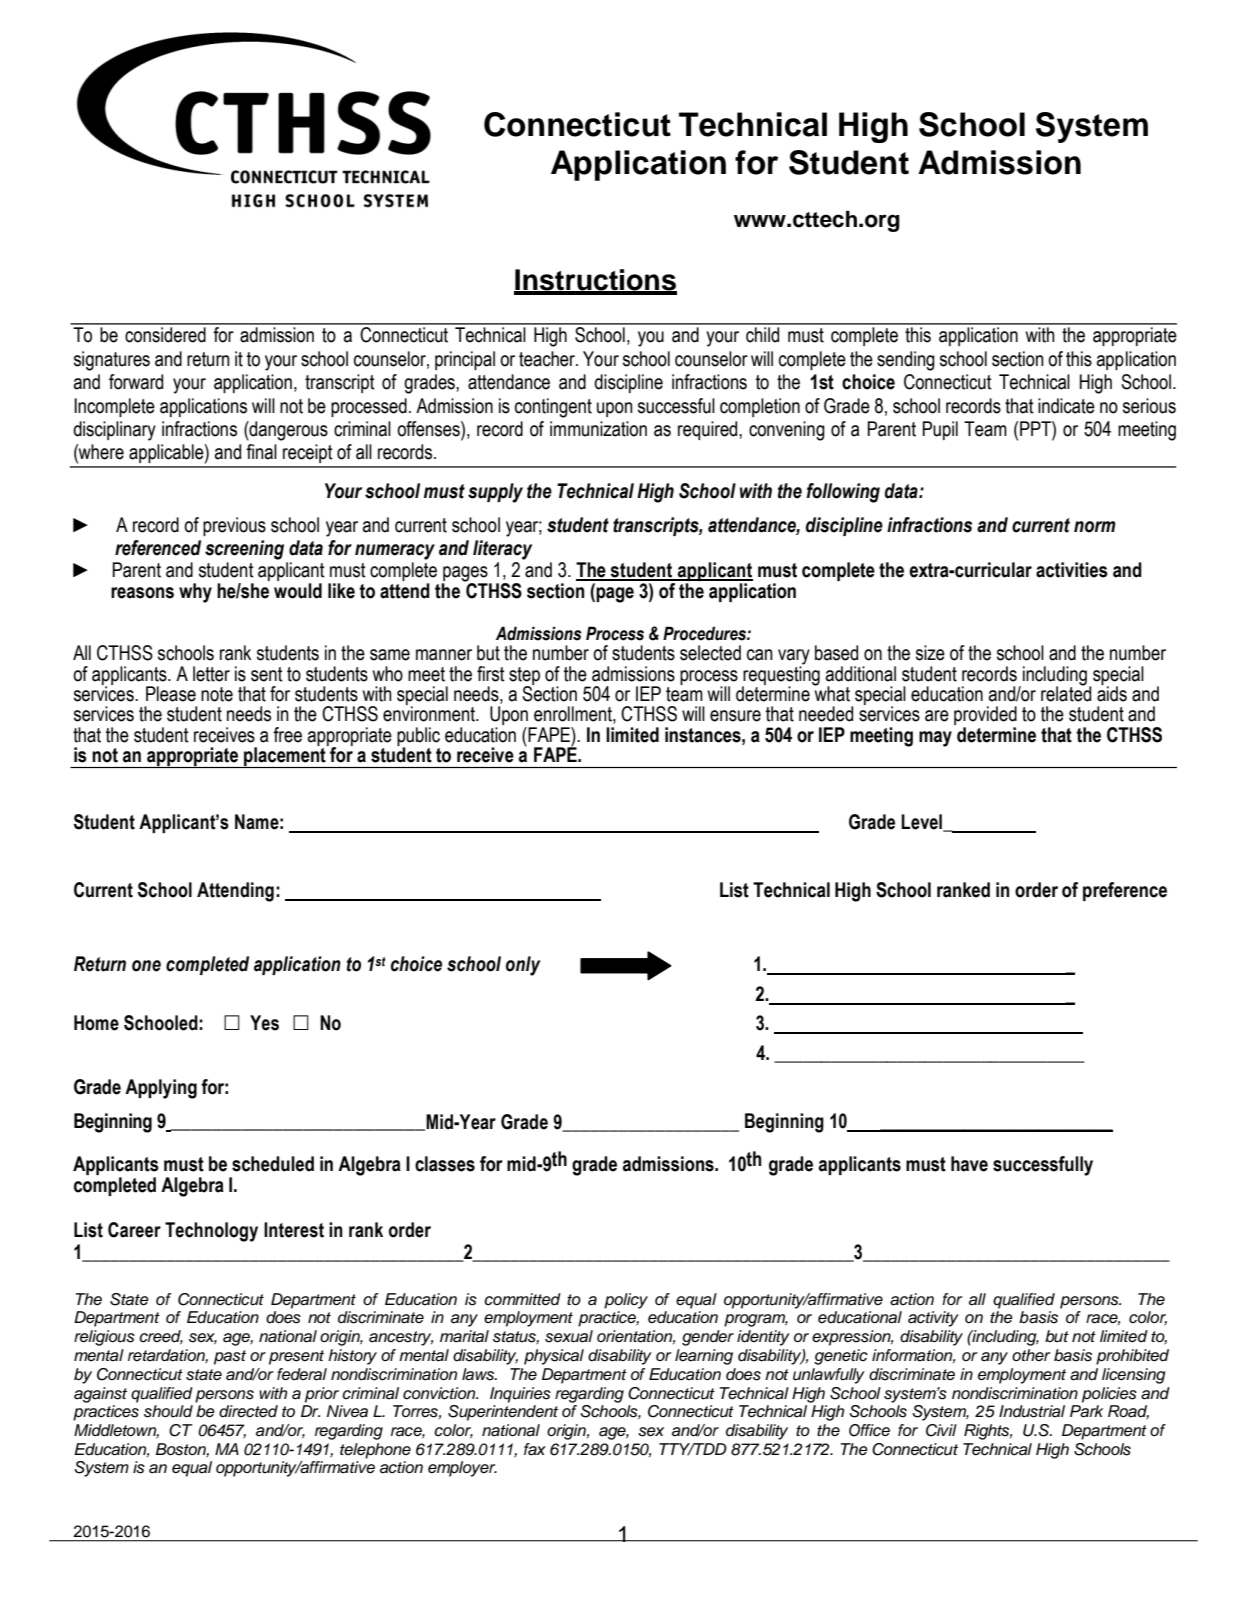  I want to click on fax, so click(535, 1449).
